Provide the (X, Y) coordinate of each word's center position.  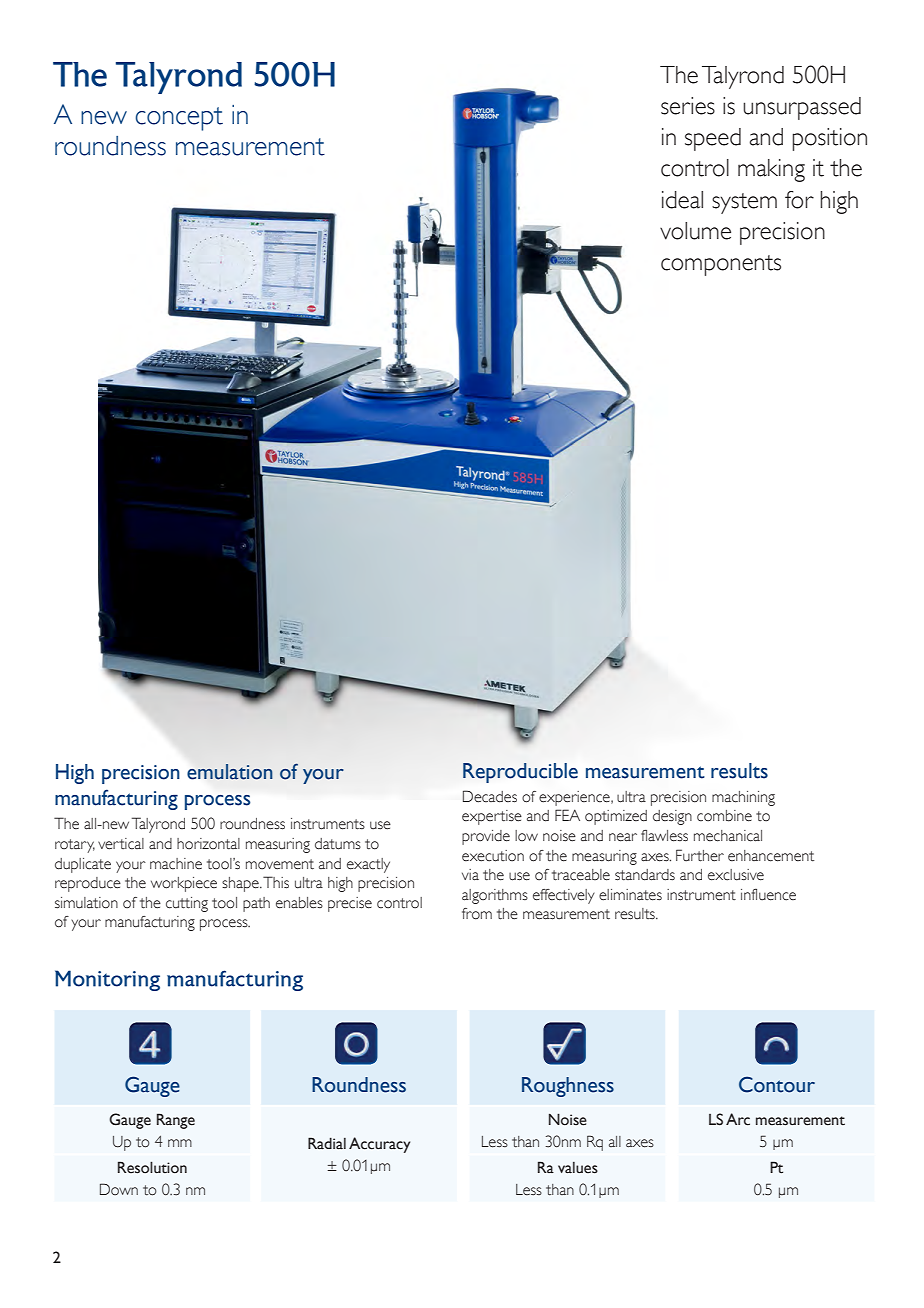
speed (713, 139)
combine (724, 816)
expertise (492, 817)
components (721, 265)
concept (179, 119)
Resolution (152, 1167)
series (688, 106)
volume (695, 231)
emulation (230, 772)
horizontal (208, 844)
